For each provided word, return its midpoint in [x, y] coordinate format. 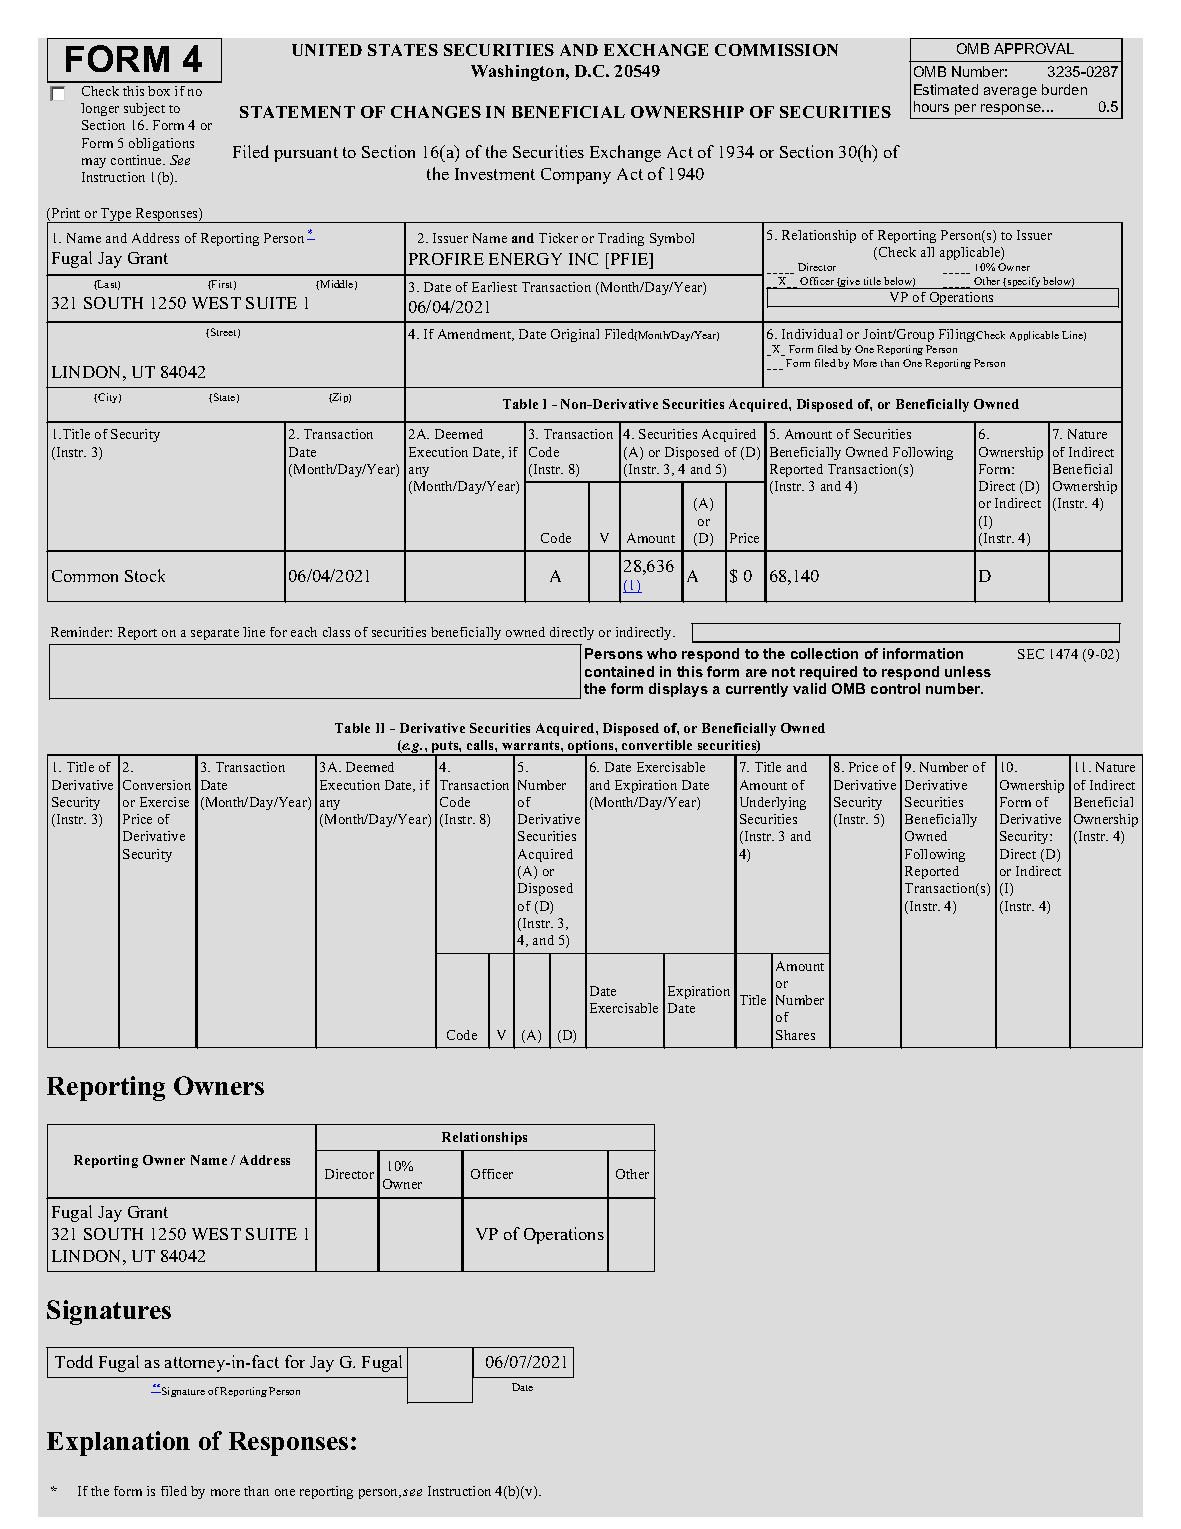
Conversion [157, 785]
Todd [74, 1361]
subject [144, 109]
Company [576, 176]
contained [619, 671]
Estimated [946, 89]
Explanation [118, 1443]
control [895, 688]
